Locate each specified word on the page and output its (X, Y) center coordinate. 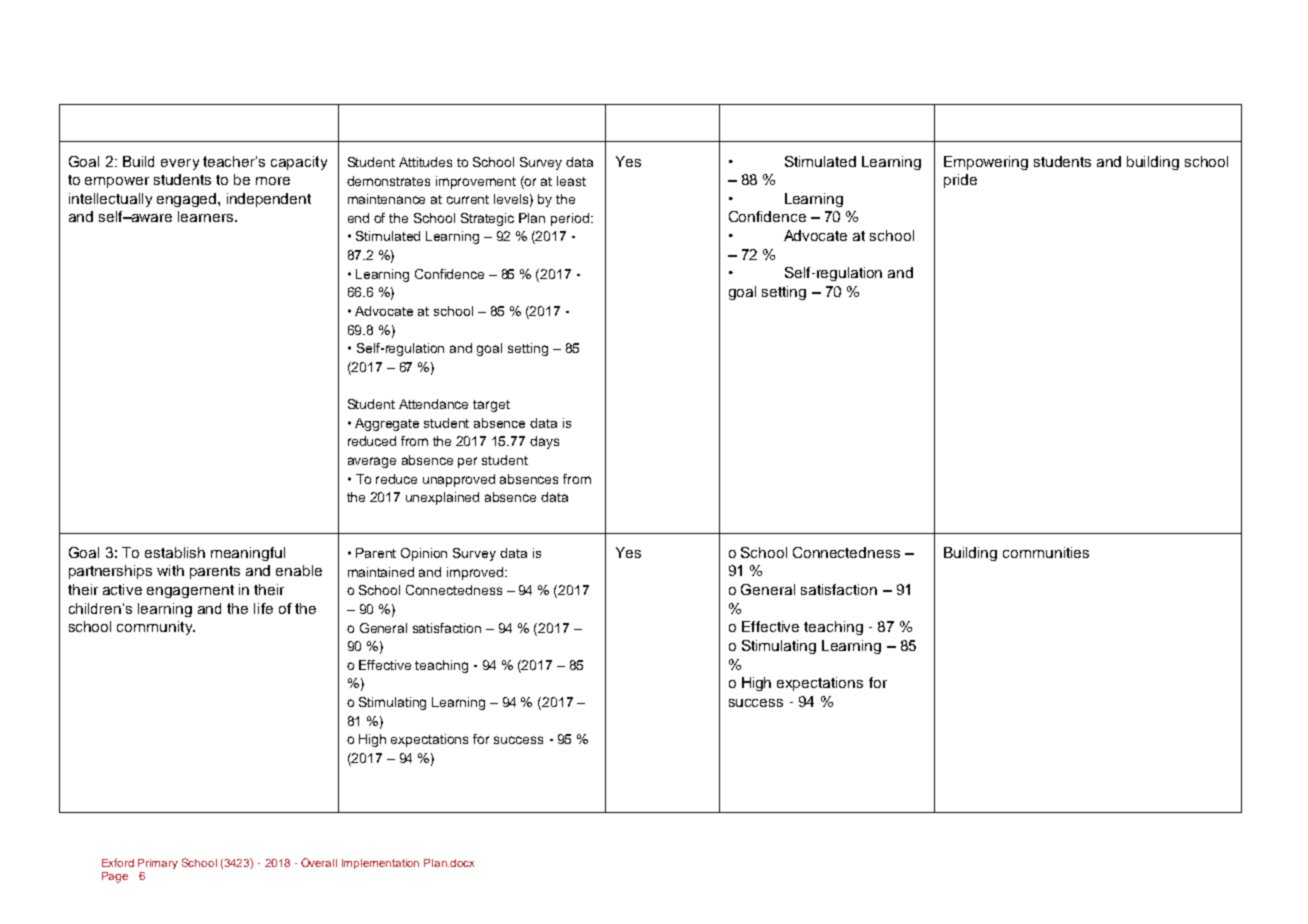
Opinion (424, 554)
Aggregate (387, 424)
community (156, 628)
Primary (158, 864)
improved (476, 573)
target (491, 406)
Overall (319, 862)
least (571, 181)
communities (1046, 552)
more (273, 181)
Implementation (380, 864)
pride (960, 181)
